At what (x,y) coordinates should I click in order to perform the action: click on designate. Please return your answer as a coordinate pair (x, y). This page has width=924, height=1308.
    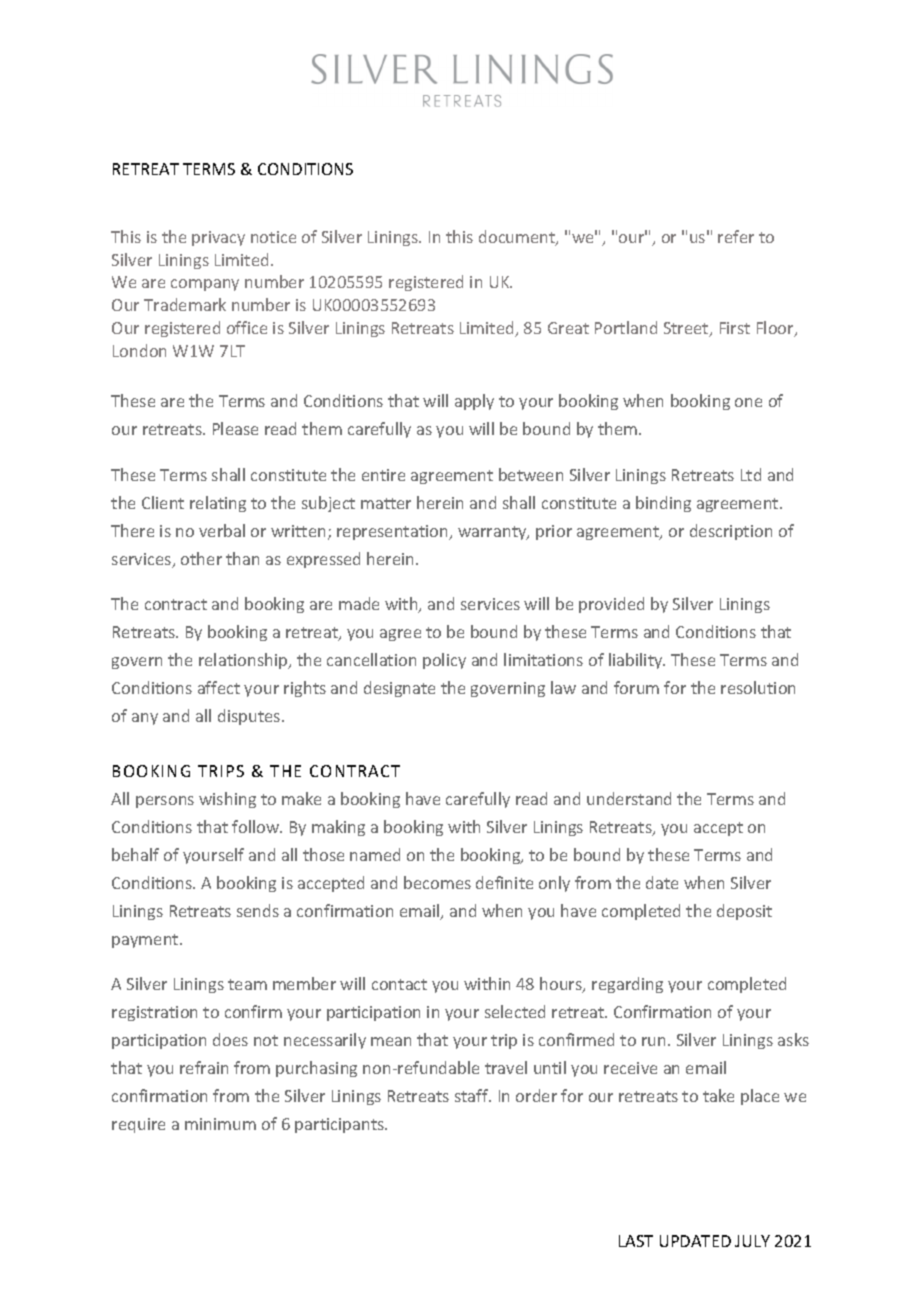
    Looking at the image, I should click on (399, 689).
